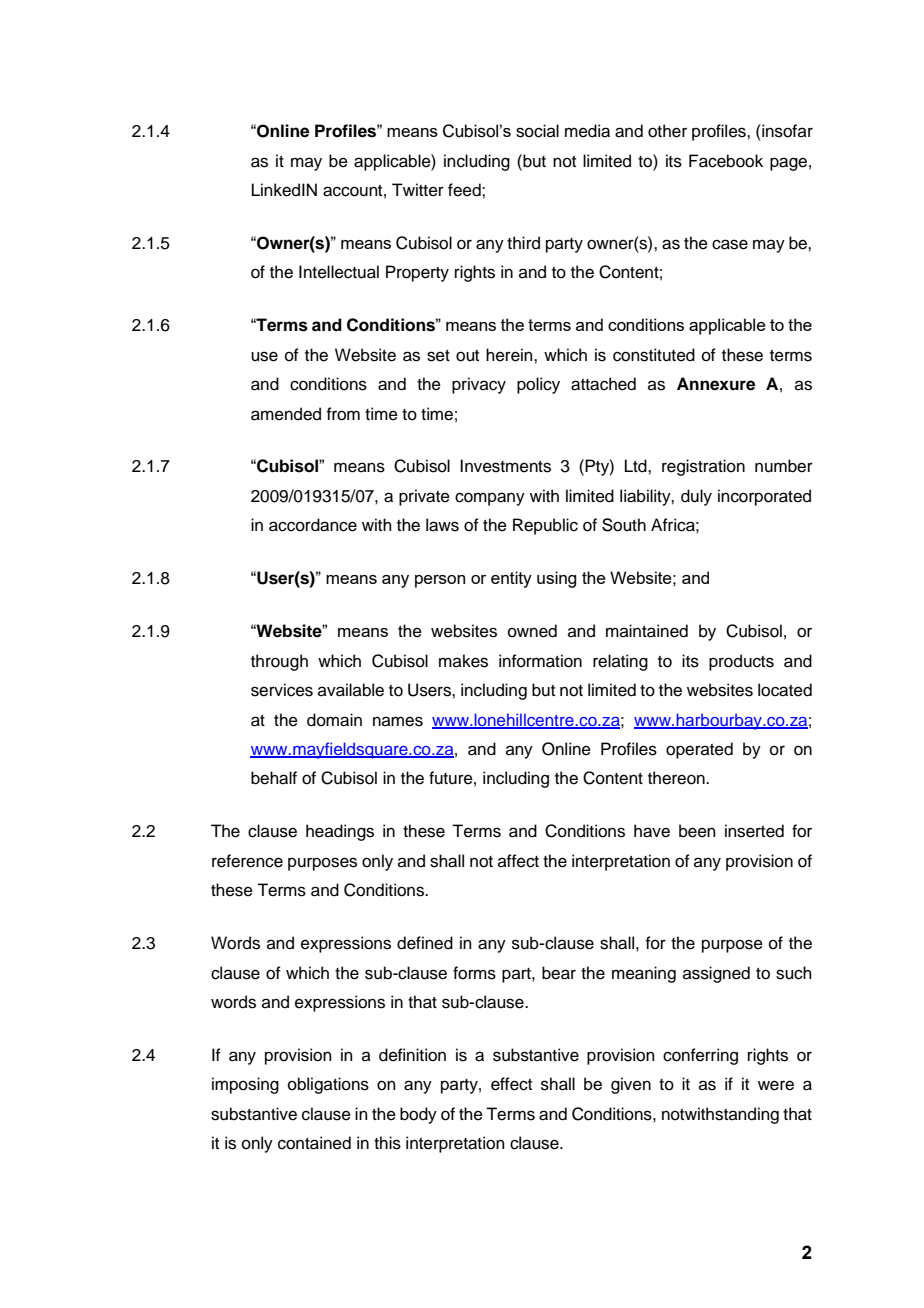 The image size is (924, 1308). What do you see at coordinates (313, 525) in the screenshot?
I see `accordance` at bounding box center [313, 525].
